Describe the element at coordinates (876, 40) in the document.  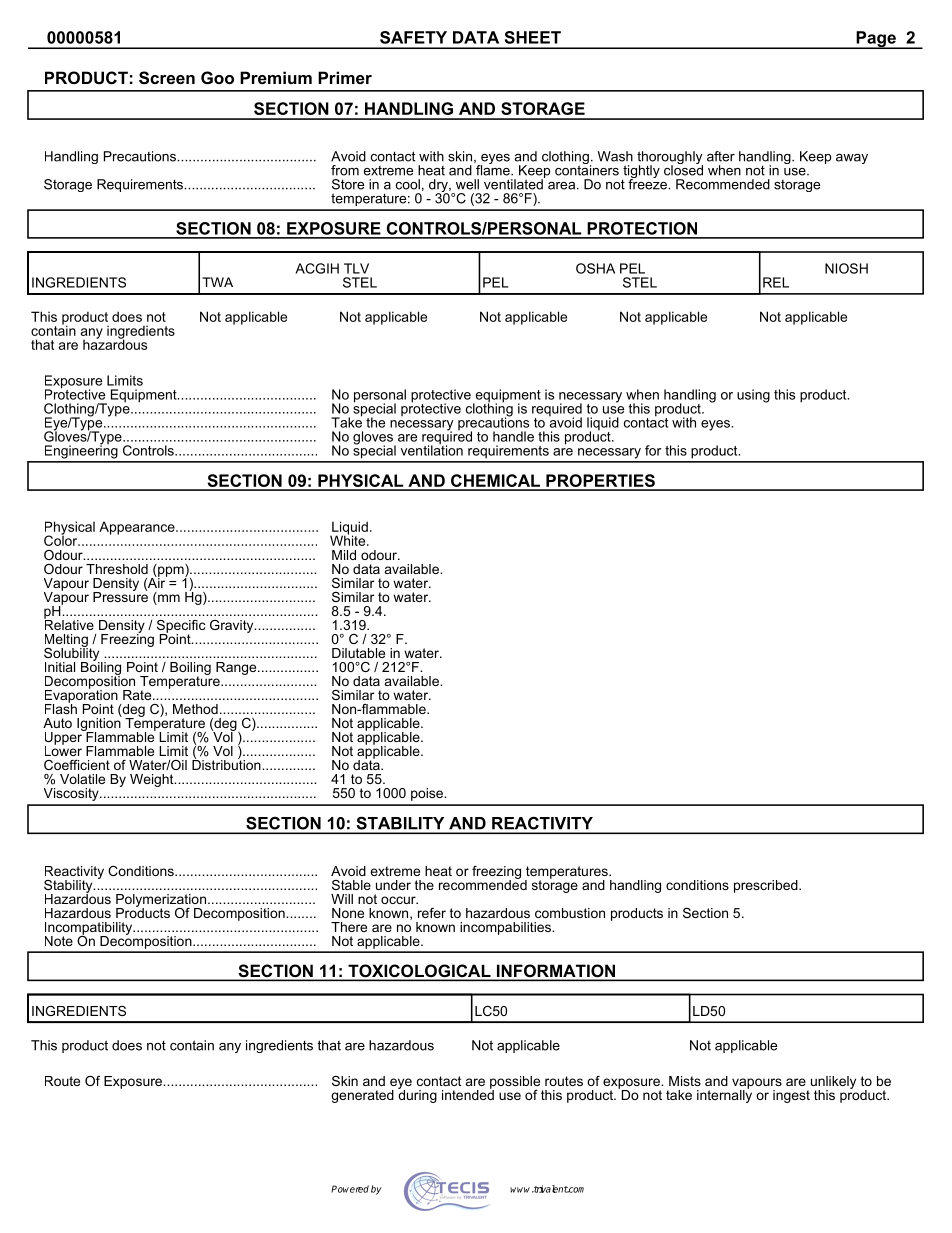
I see `Page` at that location.
